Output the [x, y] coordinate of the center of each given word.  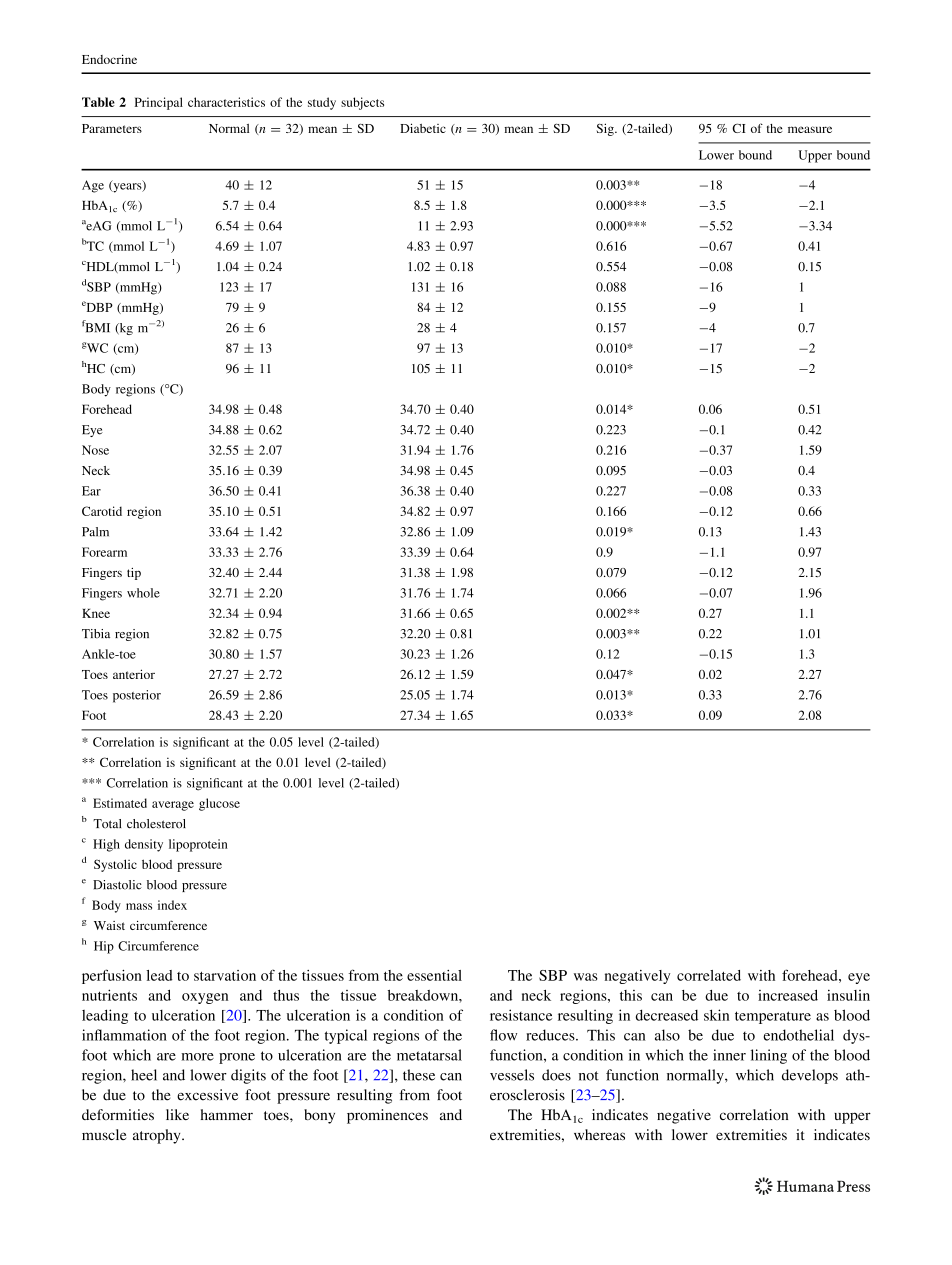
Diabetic [423, 128]
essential [434, 975]
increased [788, 995]
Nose [95, 450]
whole [143, 593]
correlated [709, 975]
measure [810, 129]
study [322, 103]
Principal [159, 103]
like [177, 1114]
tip [134, 574]
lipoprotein [198, 845]
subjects [362, 103]
